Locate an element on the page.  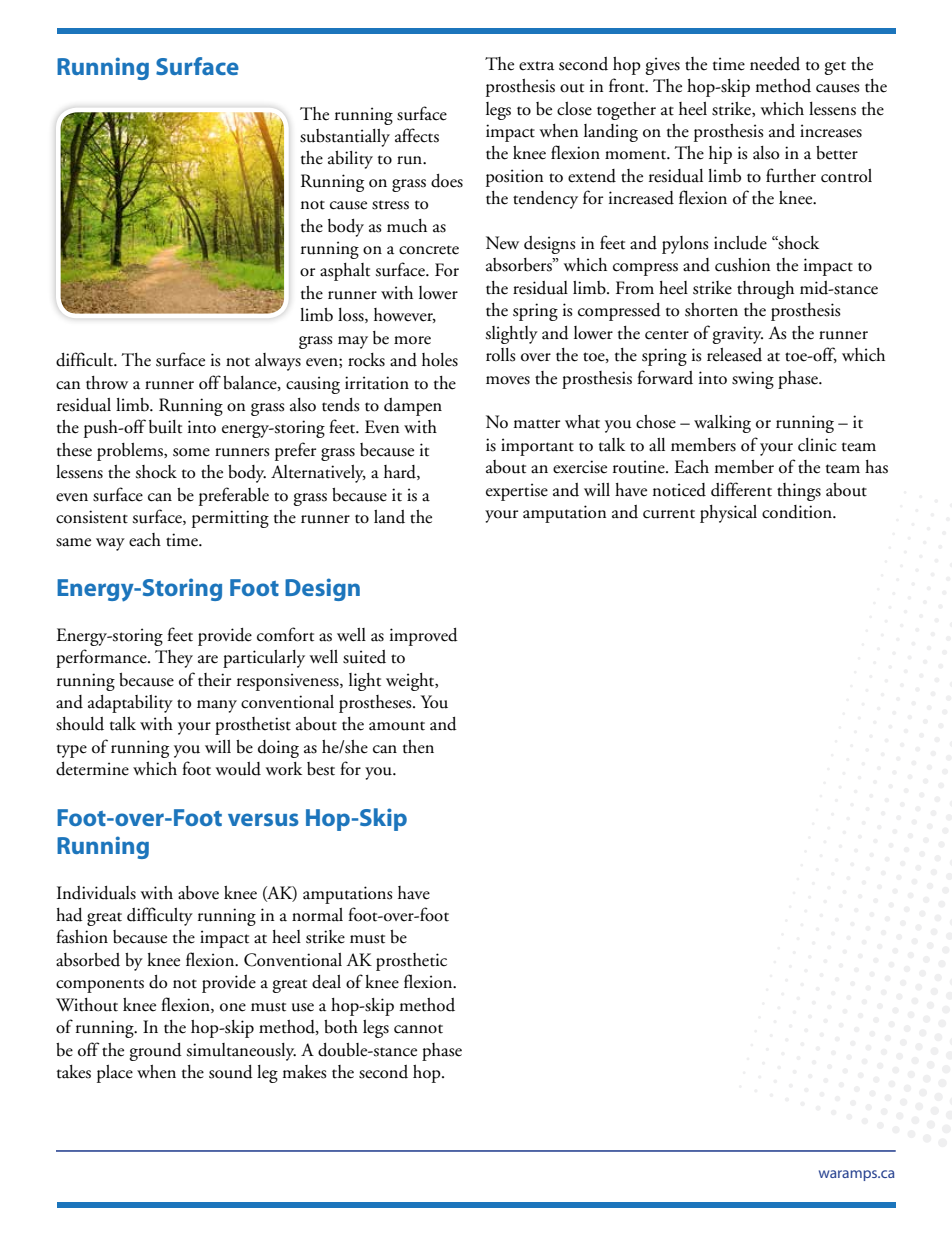
walking is located at coordinates (722, 424).
